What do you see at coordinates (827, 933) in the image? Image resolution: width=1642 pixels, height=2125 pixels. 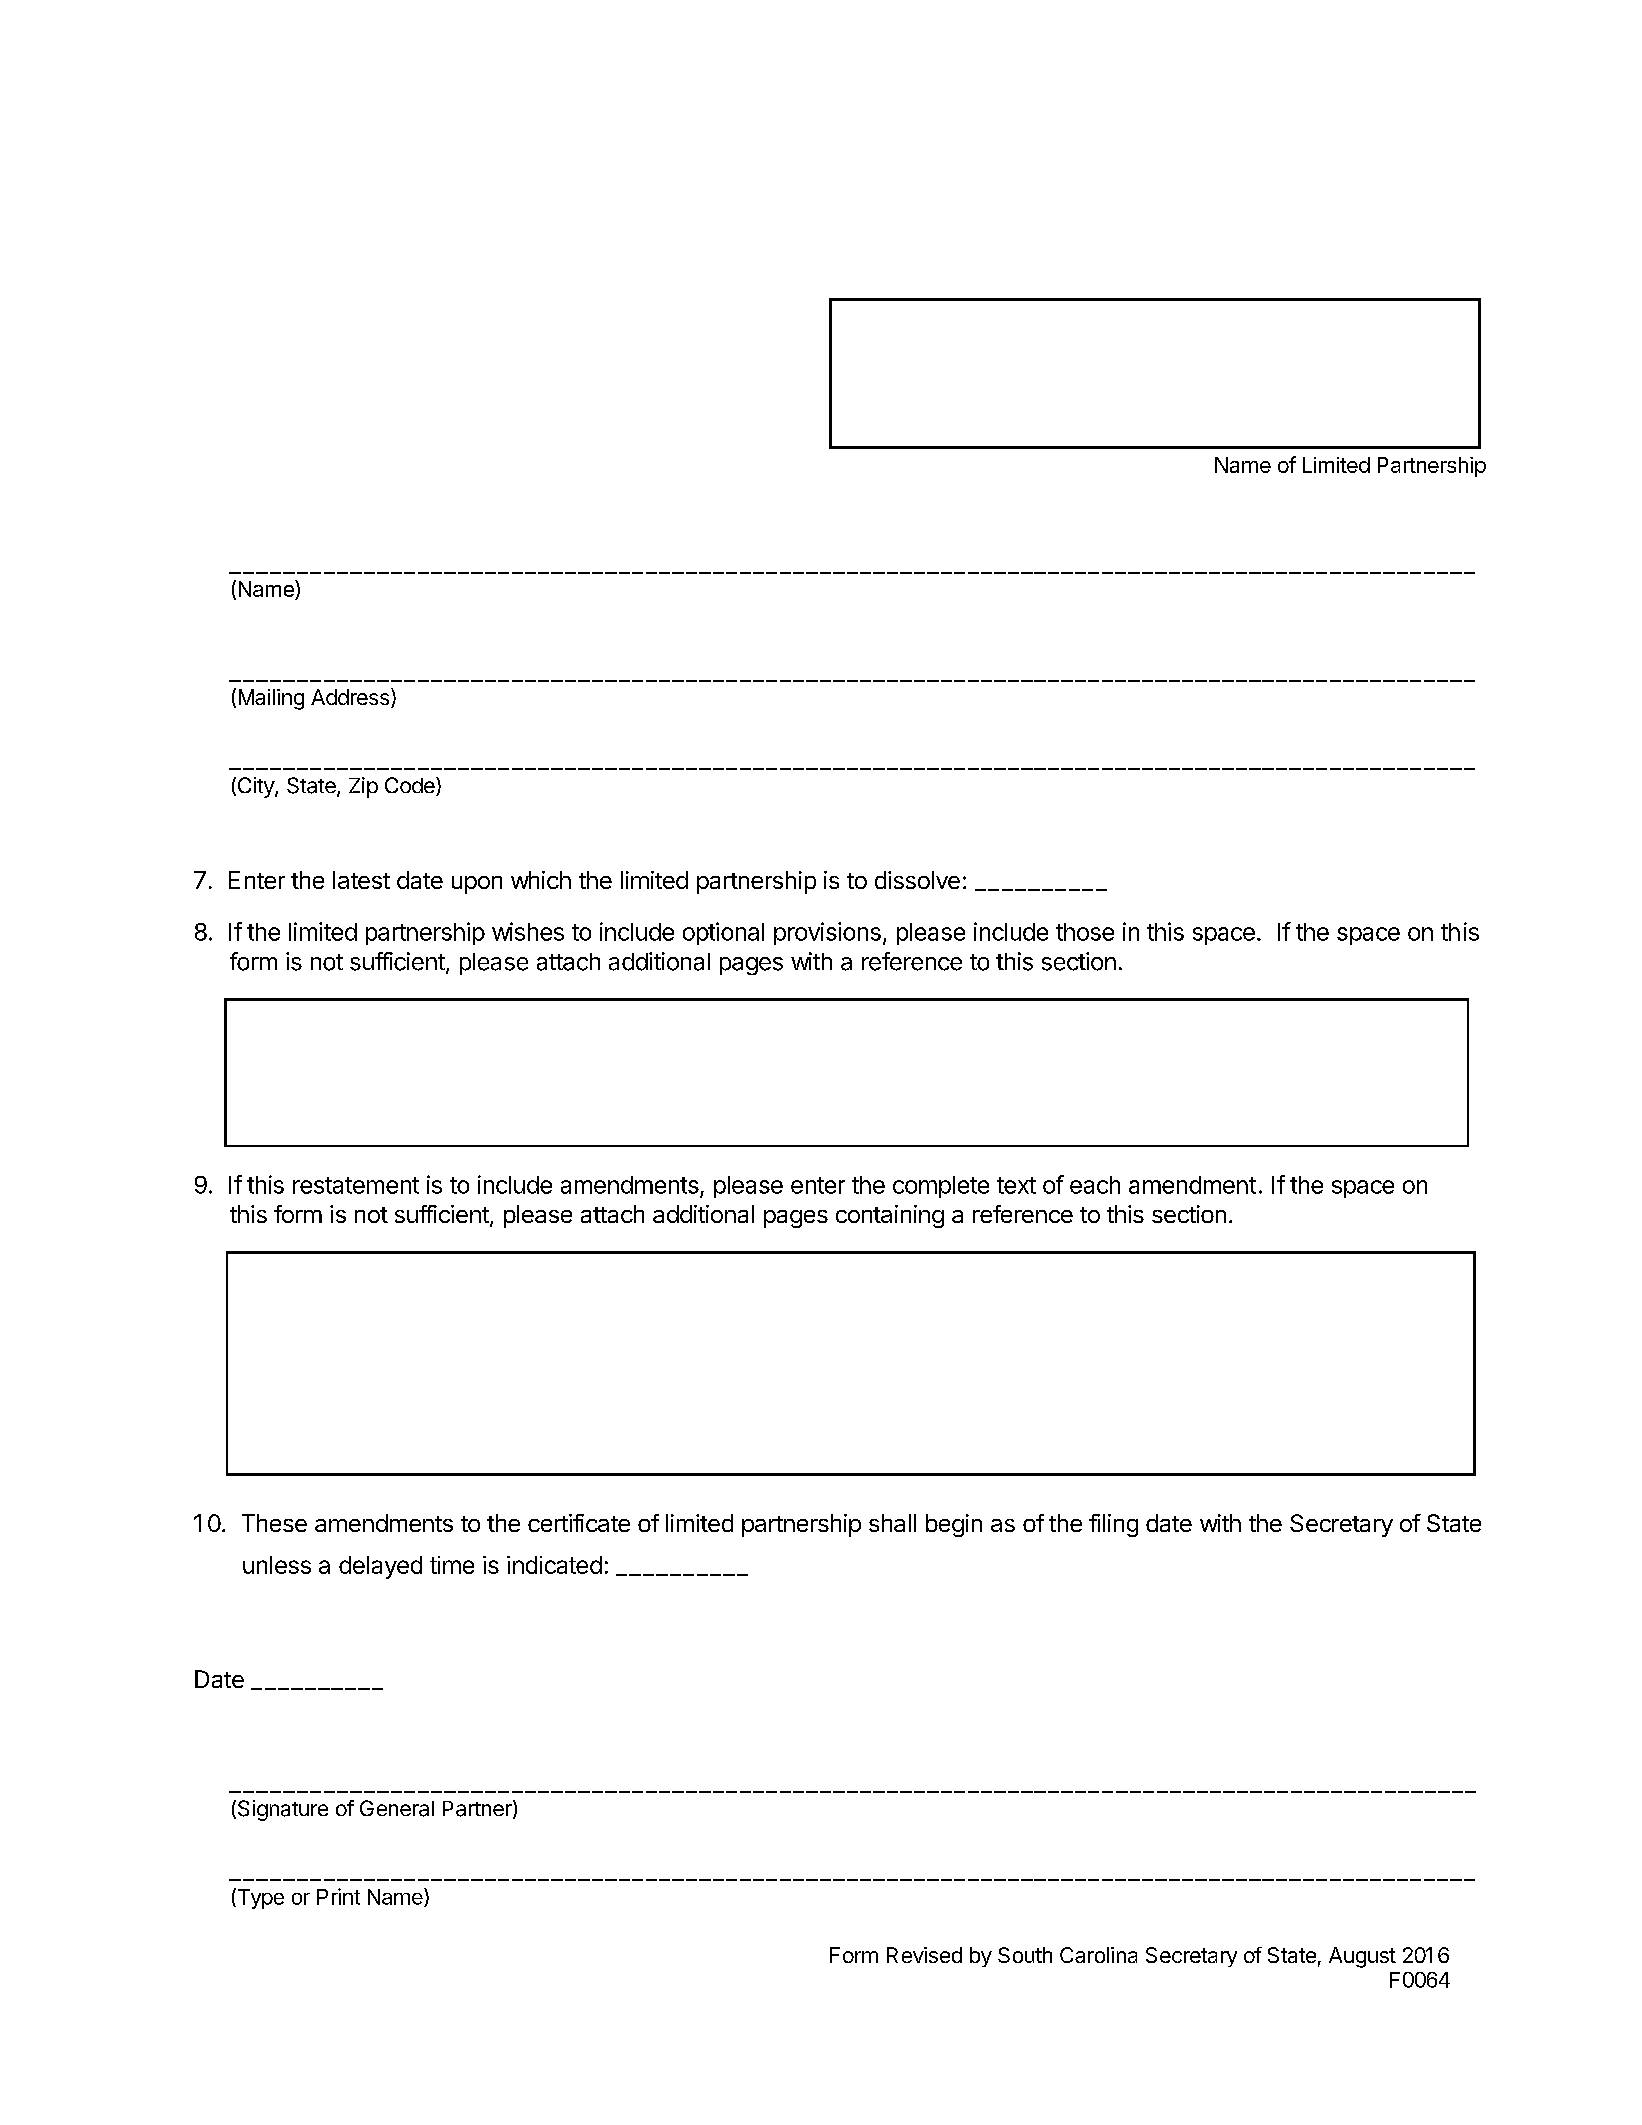 I see `provisions` at bounding box center [827, 933].
